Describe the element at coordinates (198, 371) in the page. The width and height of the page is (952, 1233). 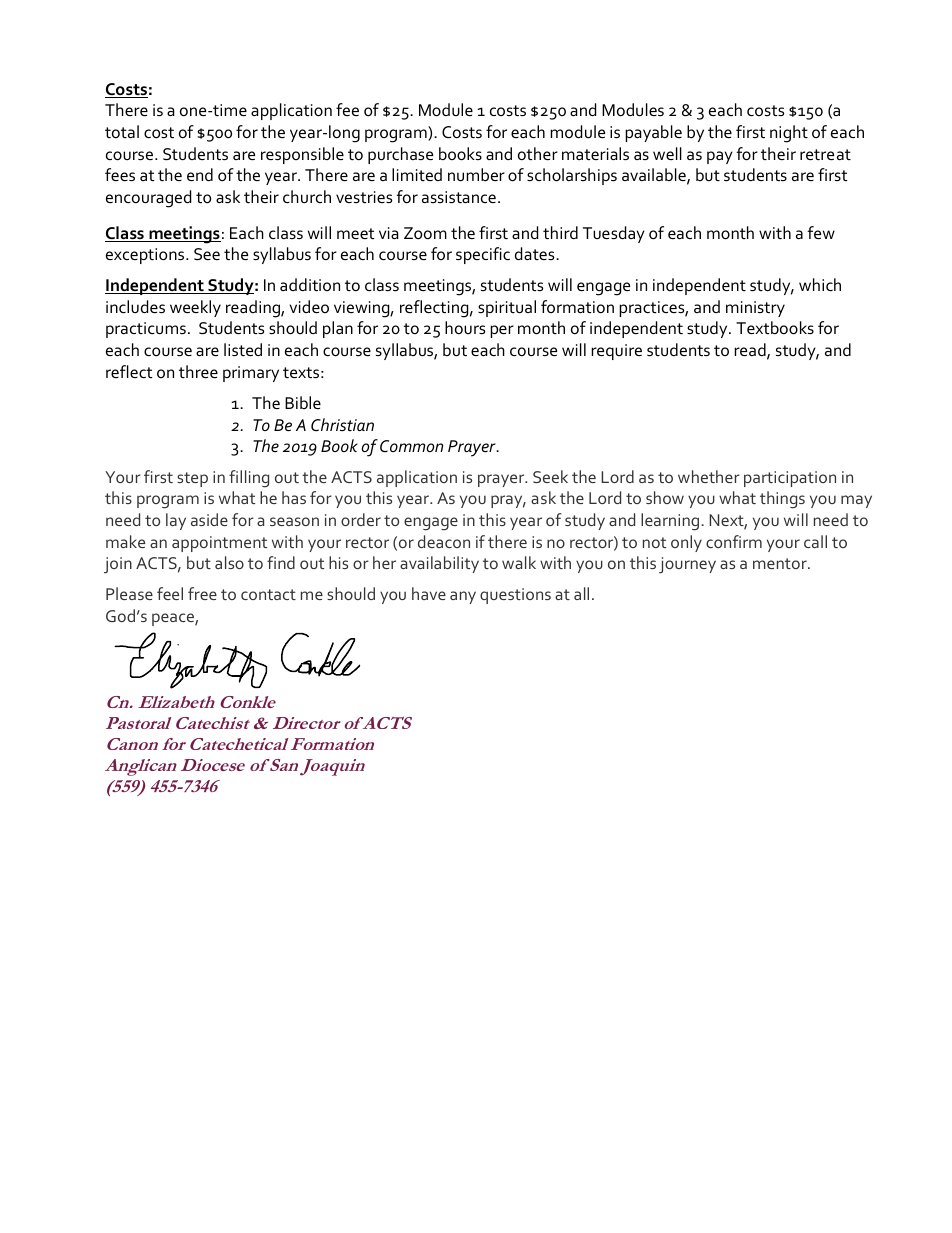
I see `three` at that location.
